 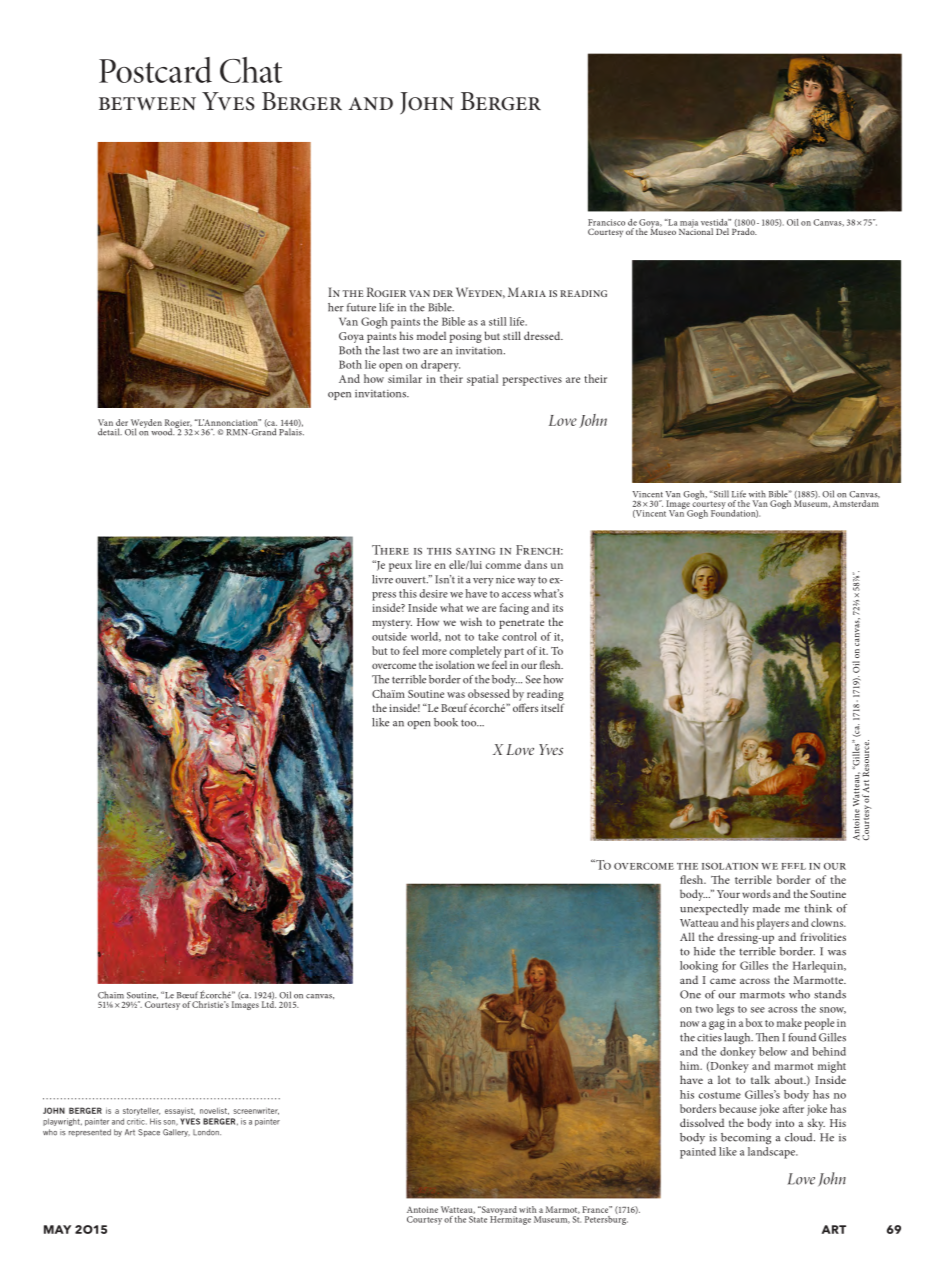 What do you see at coordinates (251, 70) in the screenshot?
I see `Chat` at bounding box center [251, 70].
